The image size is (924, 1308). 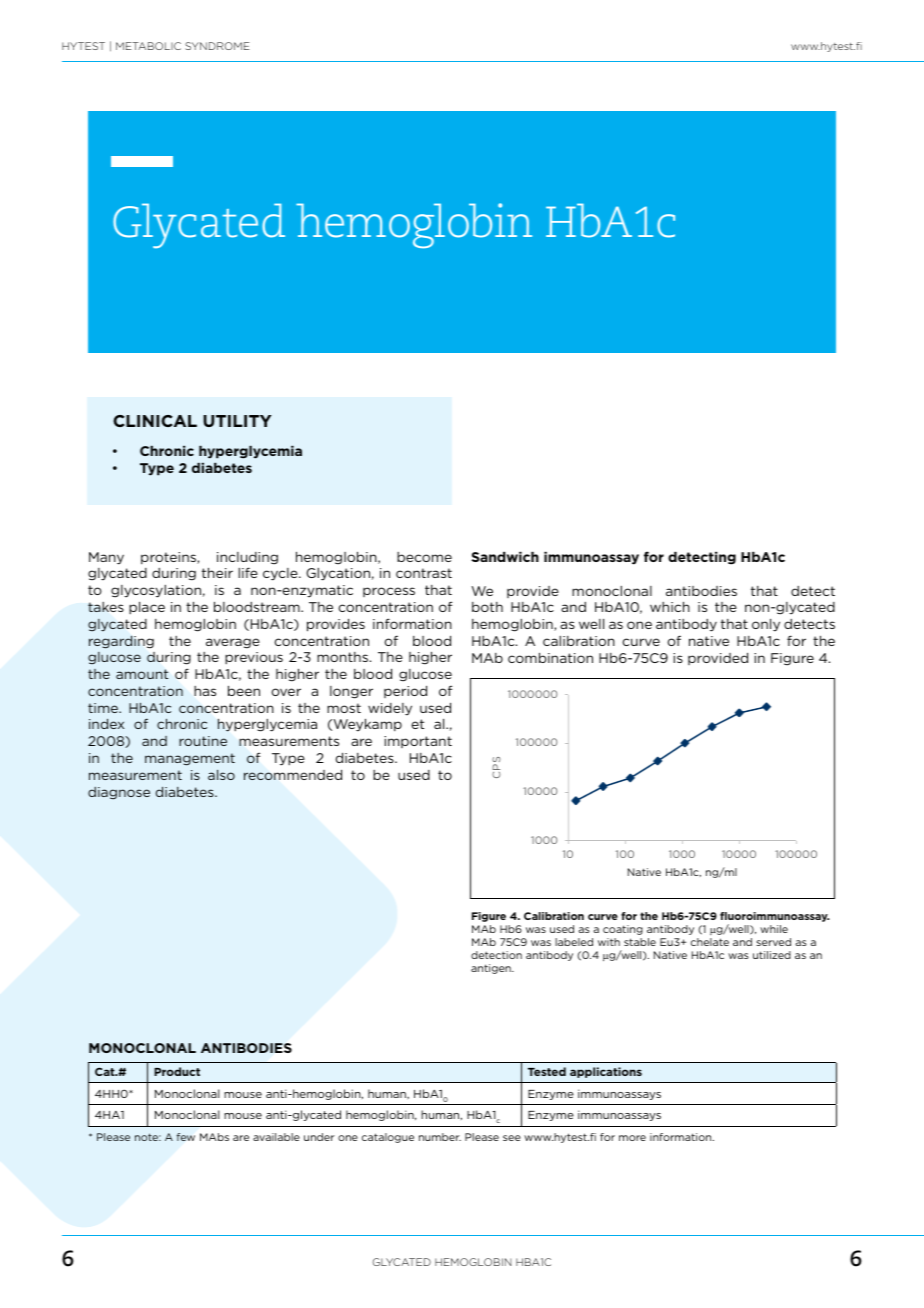 What do you see at coordinates (217, 572) in the screenshot?
I see `their` at bounding box center [217, 572].
